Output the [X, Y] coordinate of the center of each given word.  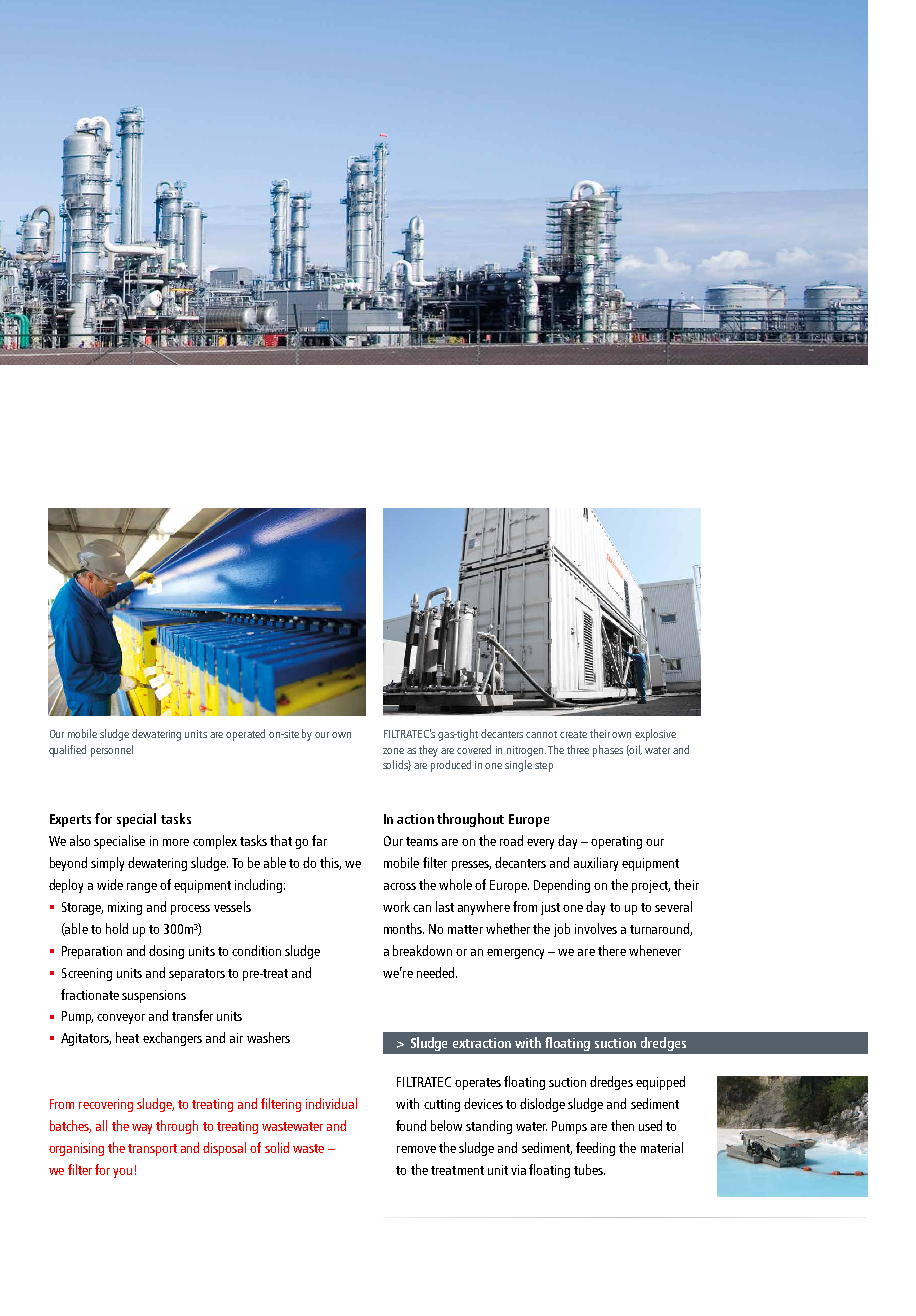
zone [393, 751]
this [330, 863]
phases [608, 751]
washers [268, 1037]
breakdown [422, 950]
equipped [660, 1083]
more [176, 842]
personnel [112, 751]
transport [152, 1150]
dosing [166, 952]
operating [616, 842]
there [612, 950]
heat [127, 1037]
